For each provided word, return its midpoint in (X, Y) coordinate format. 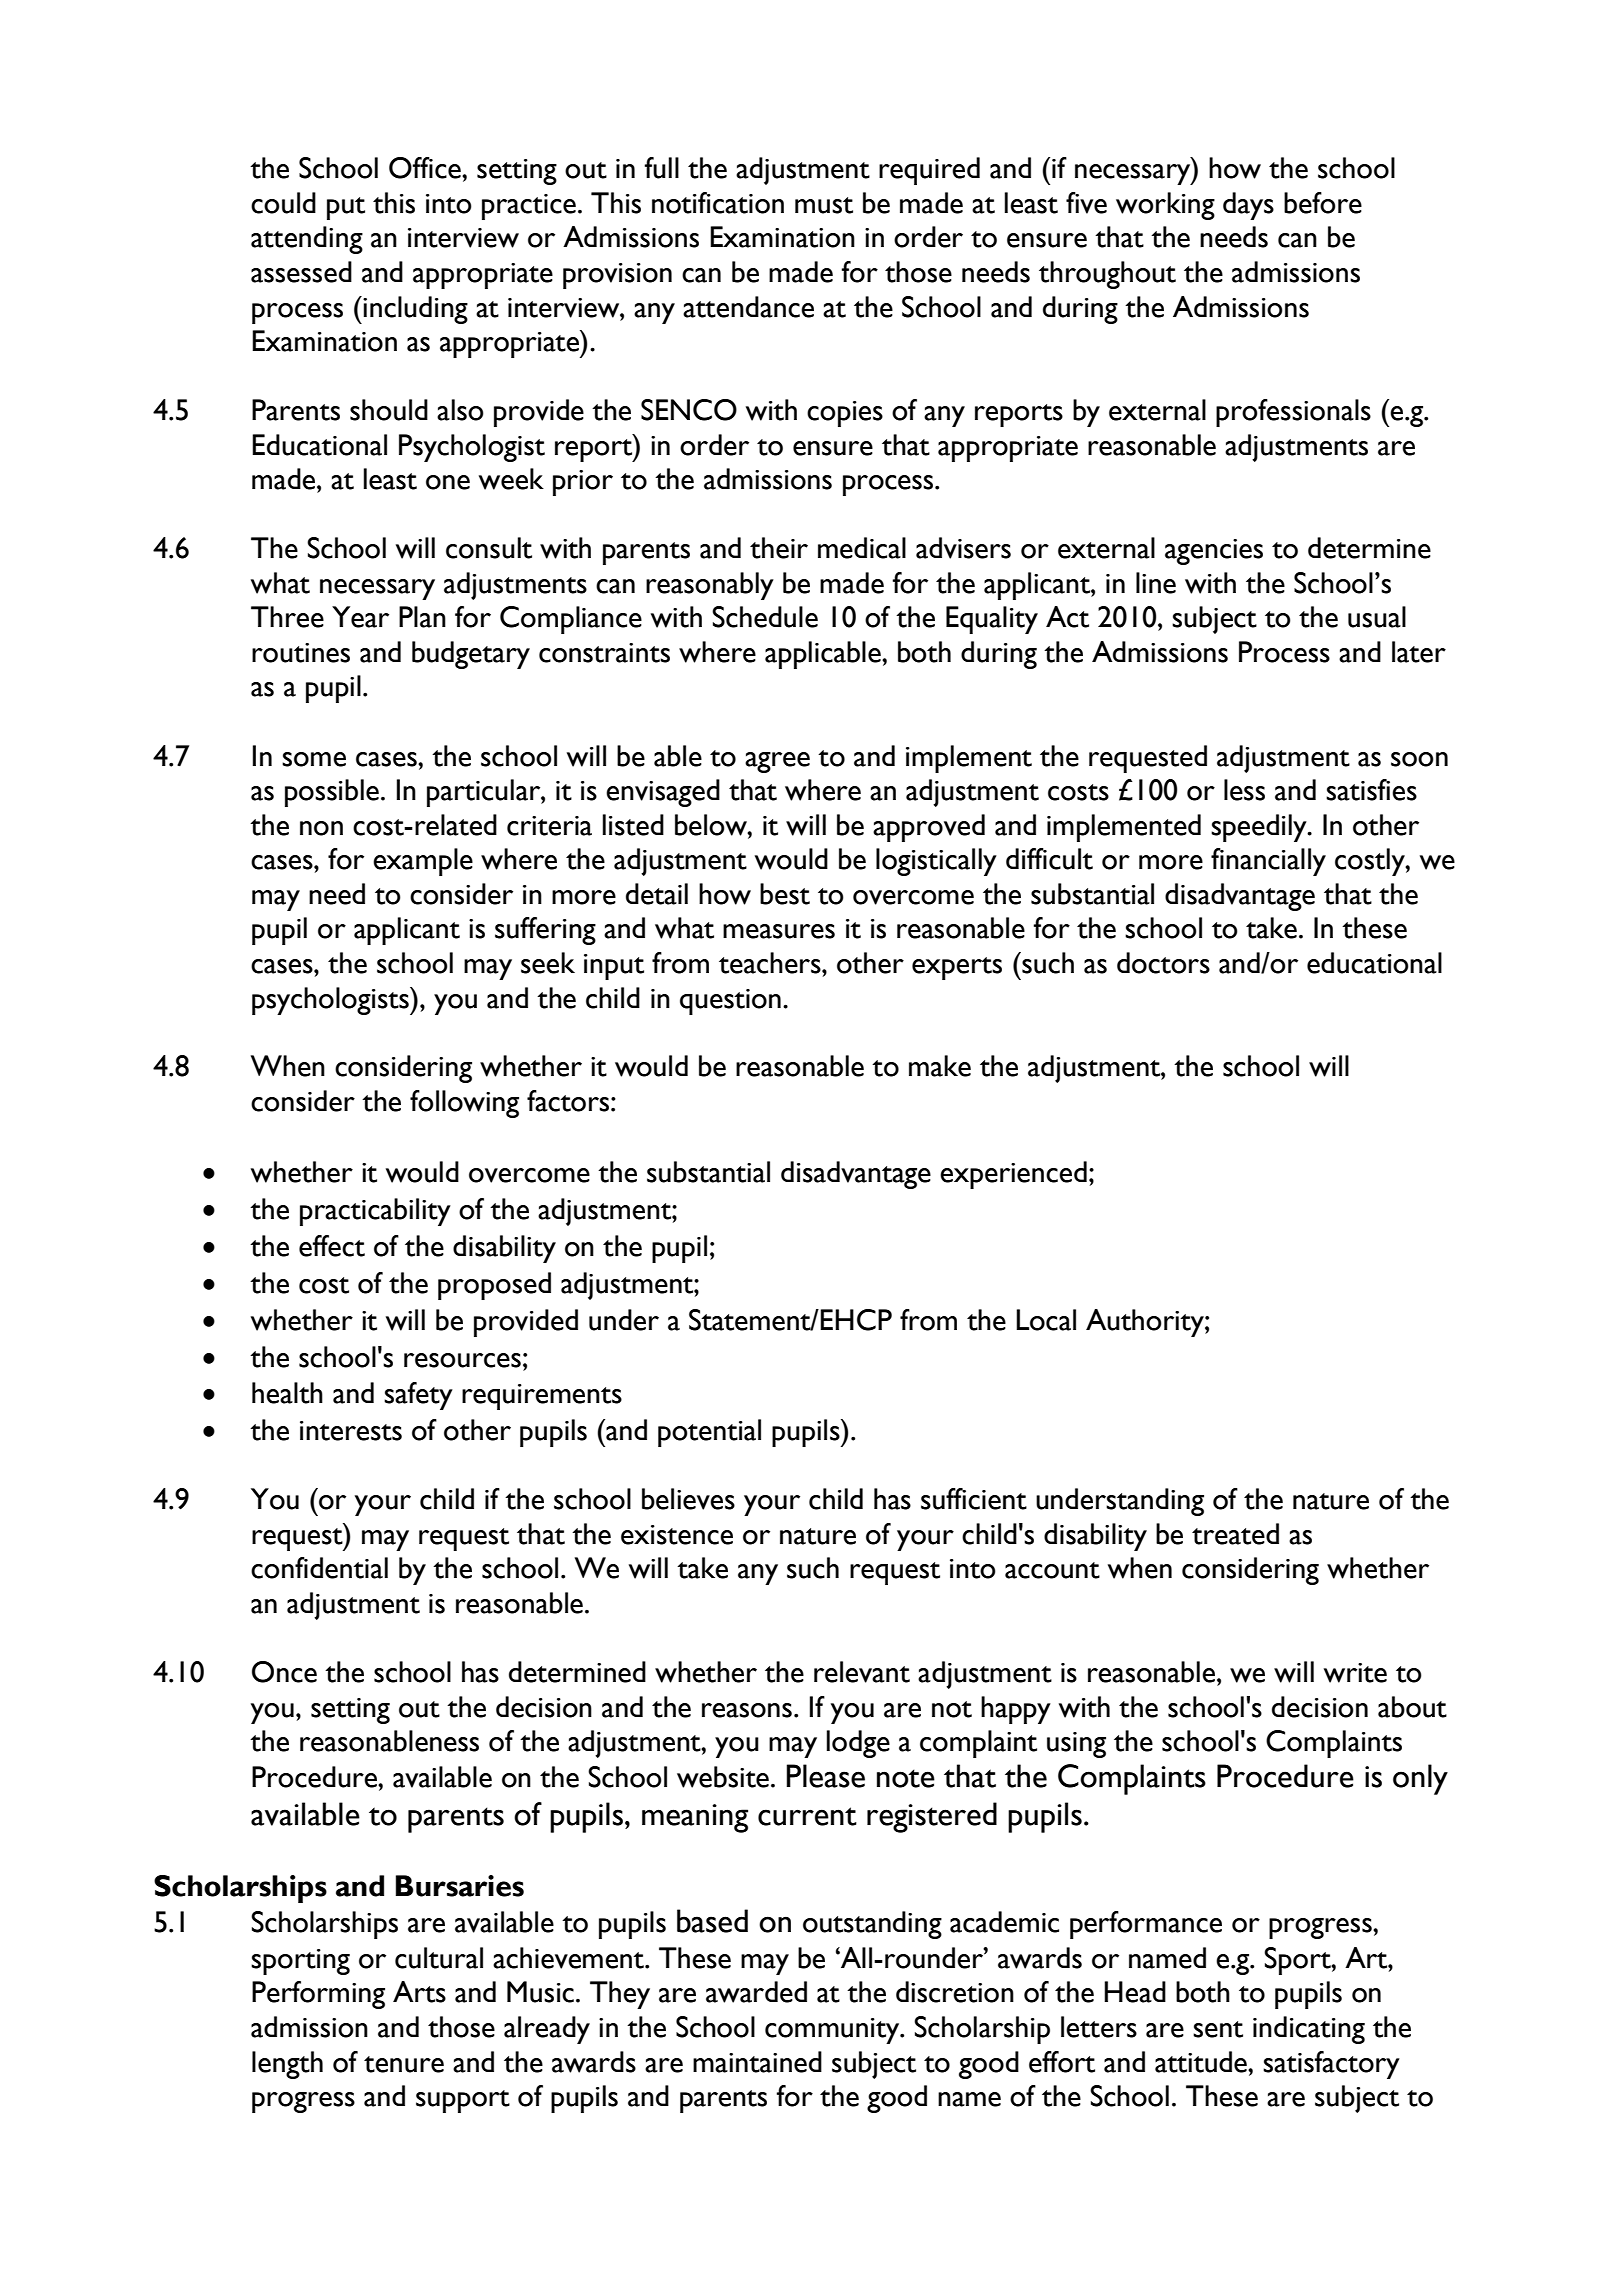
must (824, 205)
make (940, 1066)
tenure (404, 2064)
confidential (319, 1568)
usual (1377, 617)
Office (426, 168)
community (833, 2031)
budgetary (471, 655)
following (464, 1104)
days (1248, 206)
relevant (862, 1672)
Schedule (765, 617)
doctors (1163, 963)
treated (1235, 1534)
